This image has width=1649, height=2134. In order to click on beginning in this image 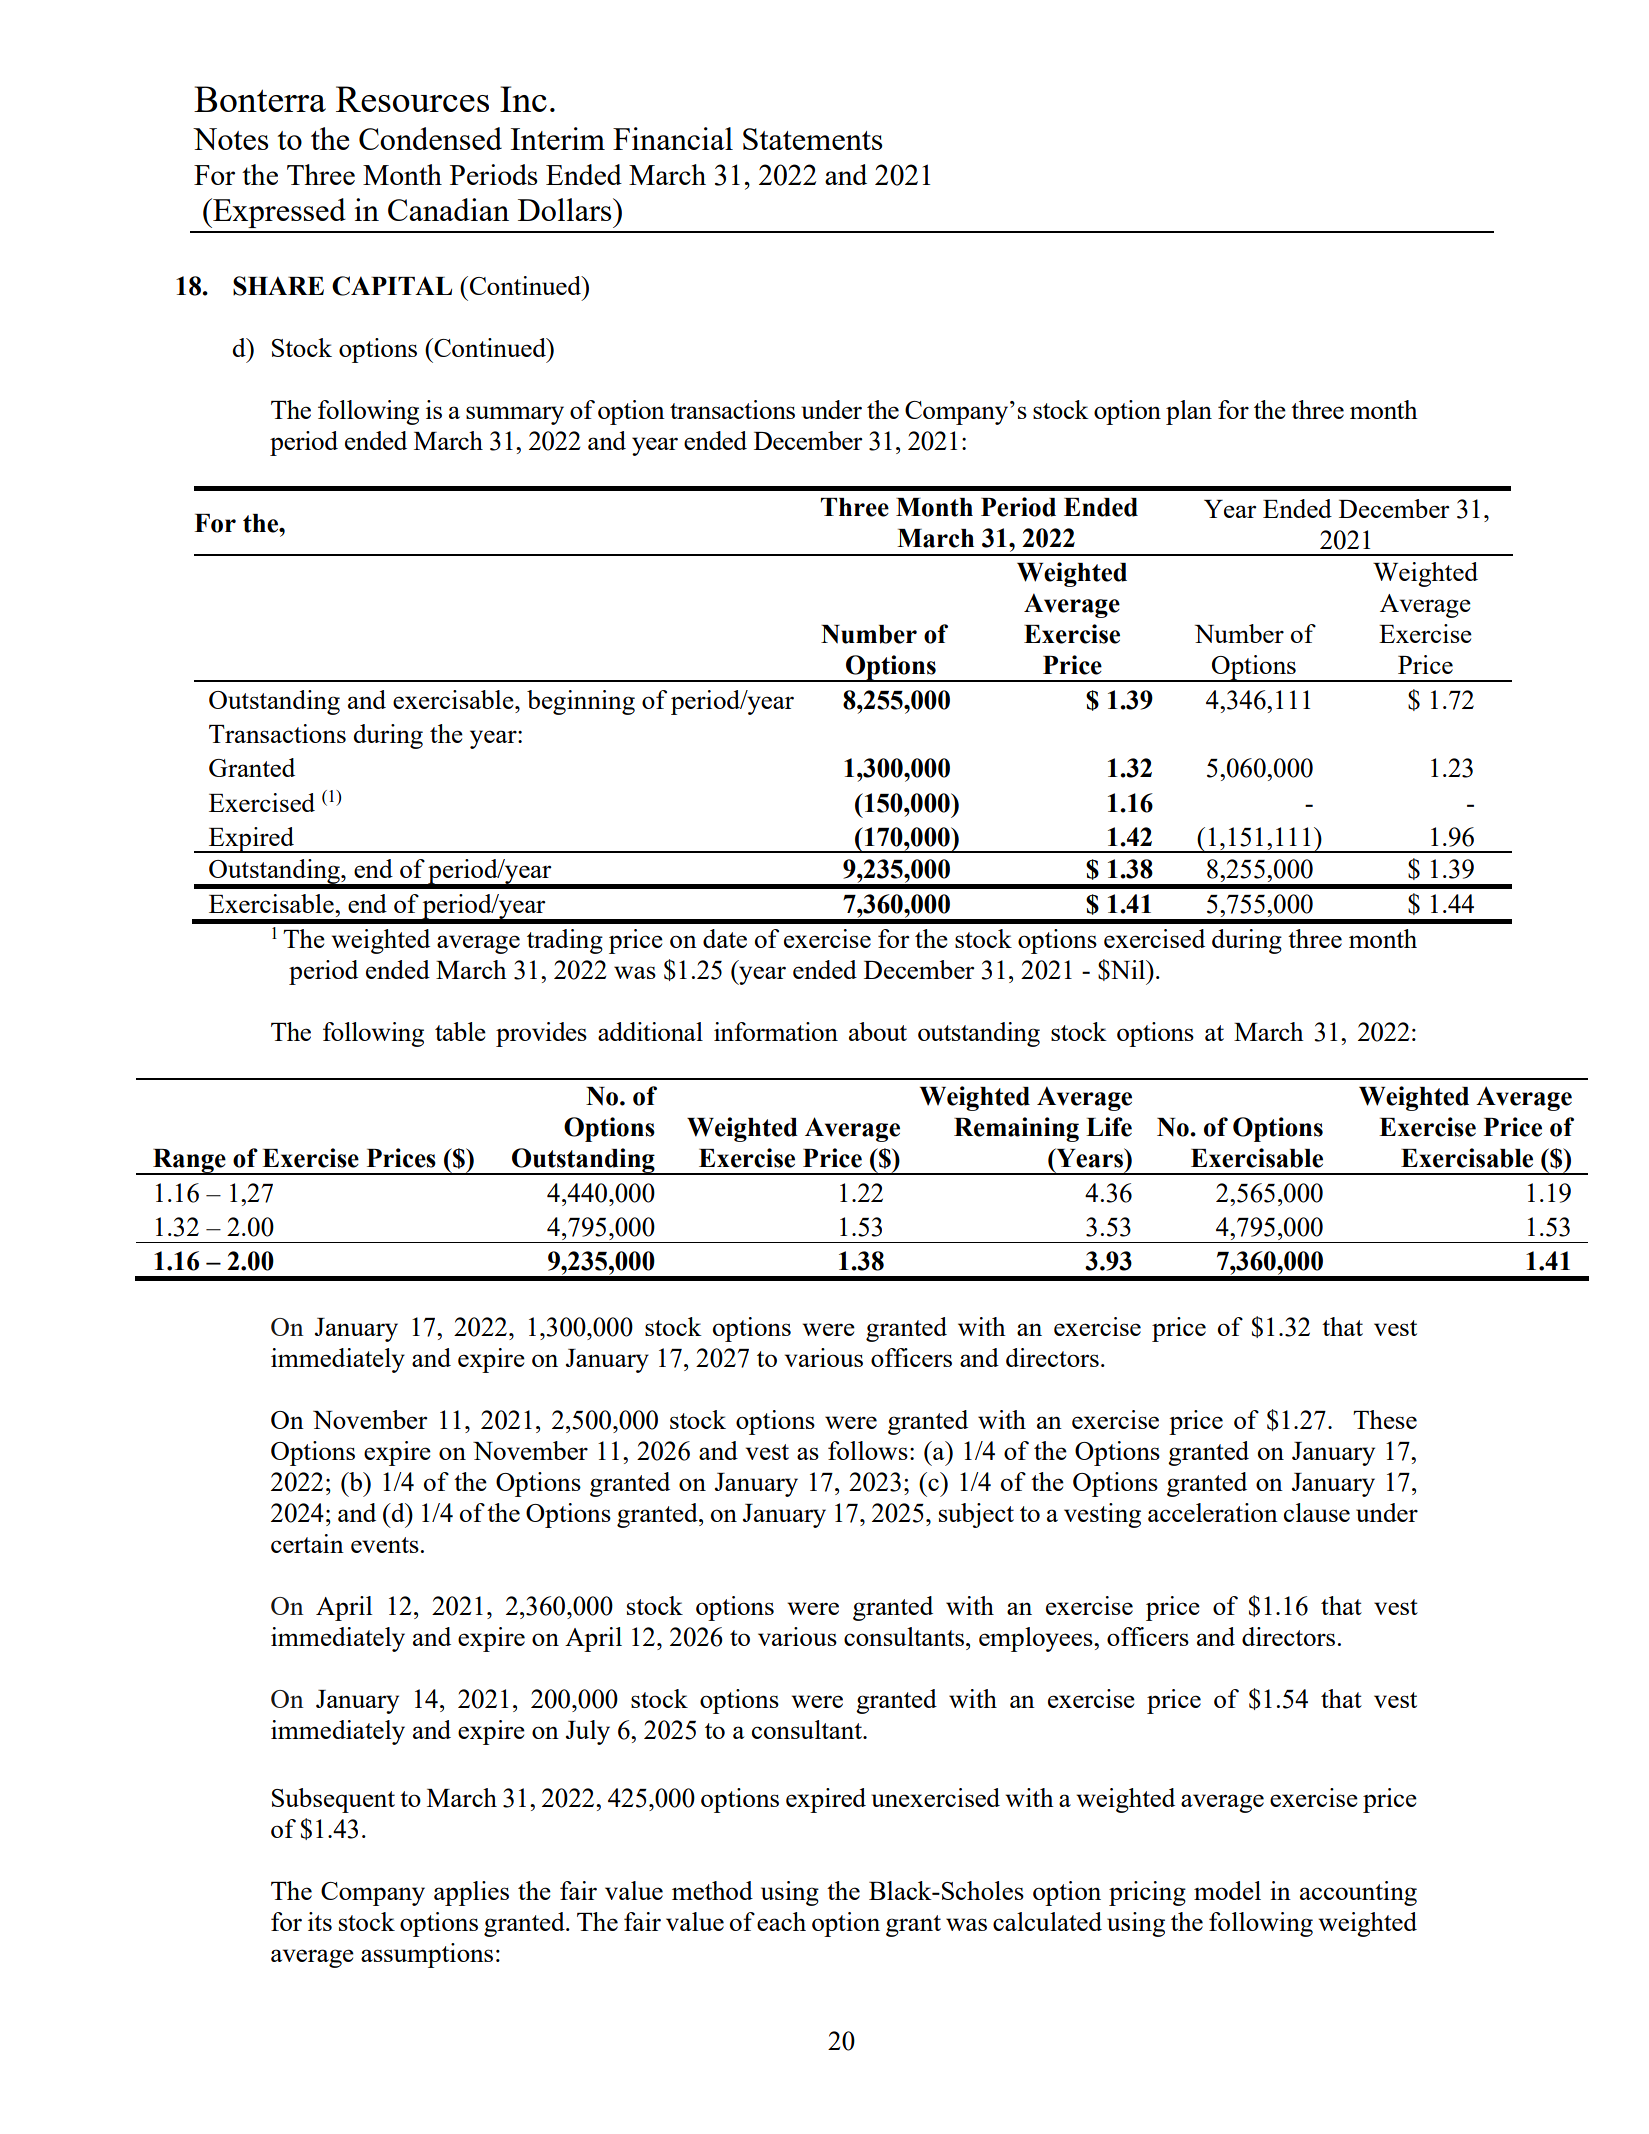, I will do `click(581, 702)`.
